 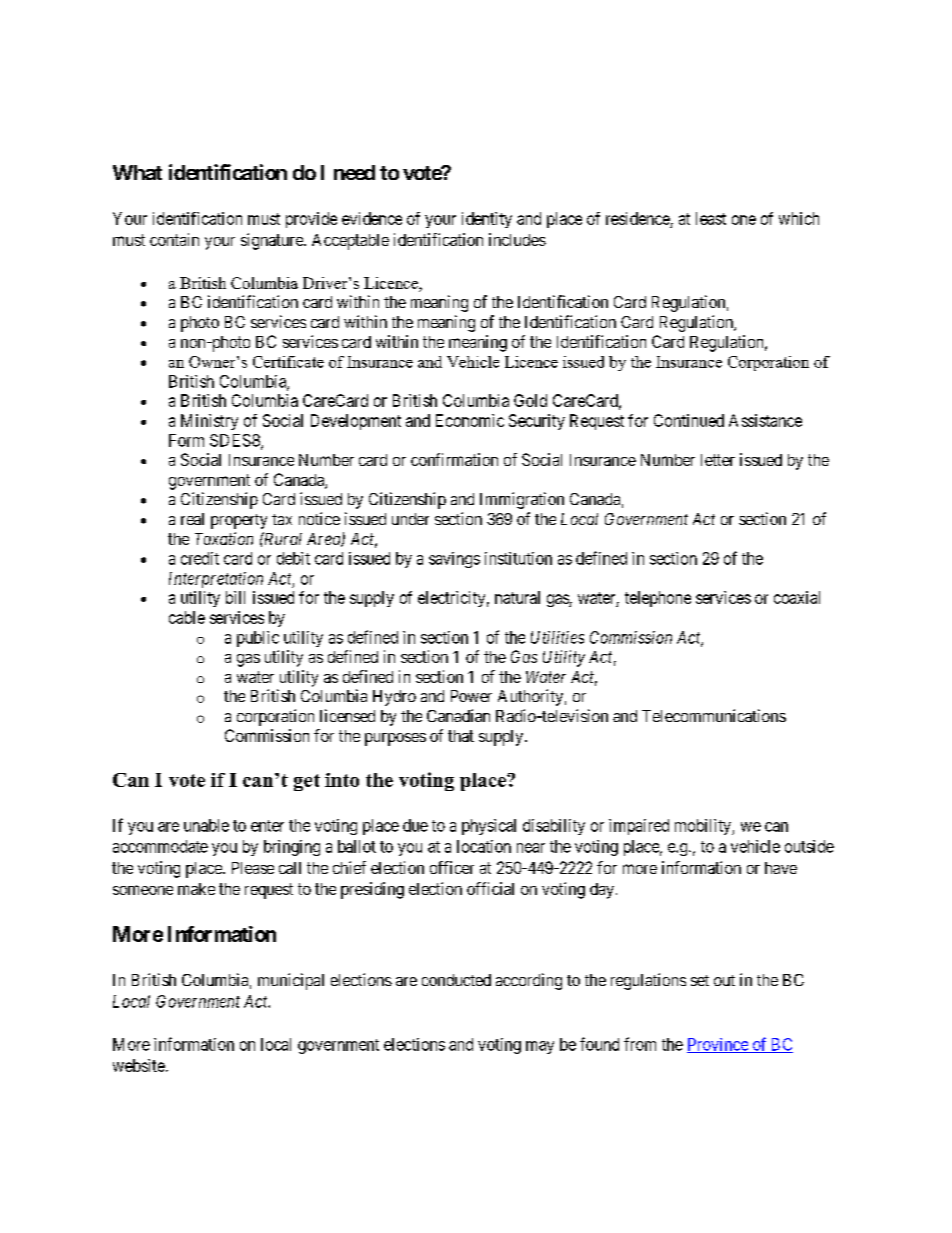 What do you see at coordinates (489, 827) in the document?
I see `physical` at bounding box center [489, 827].
